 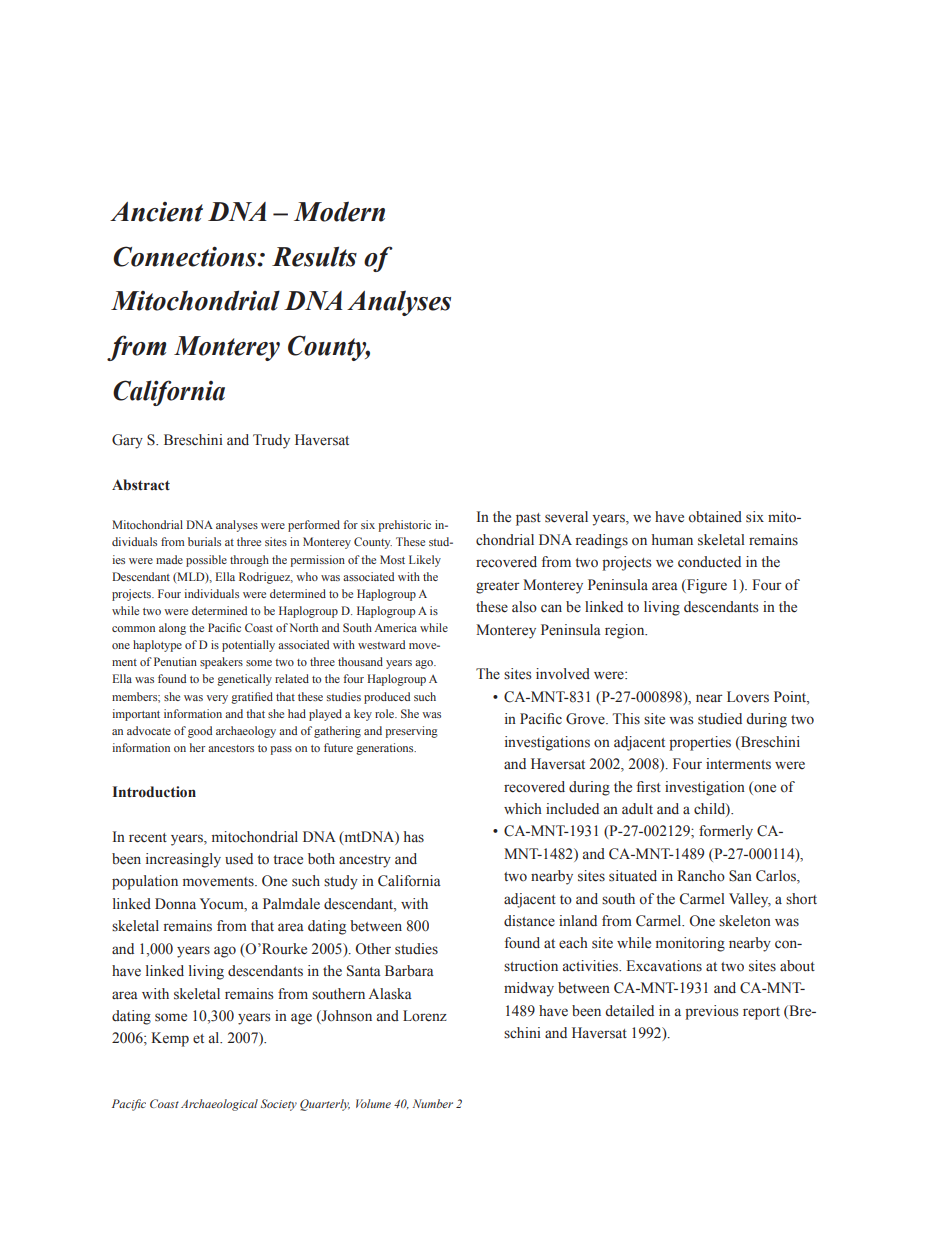 What do you see at coordinates (186, 256) in the document?
I see `Connections` at bounding box center [186, 256].
